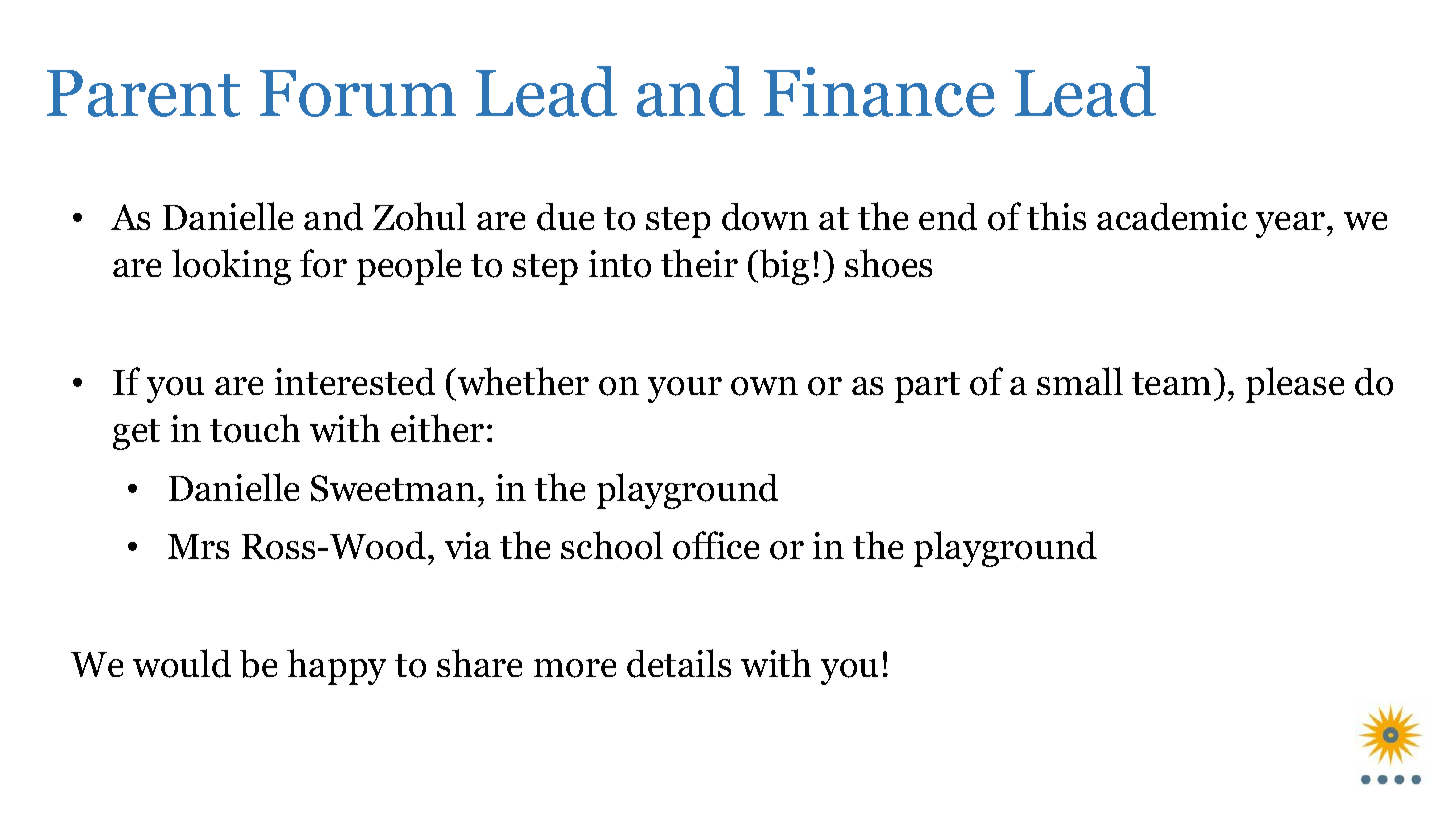  Describe the element at coordinates (336, 667) in the page. I see `happy` at that location.
